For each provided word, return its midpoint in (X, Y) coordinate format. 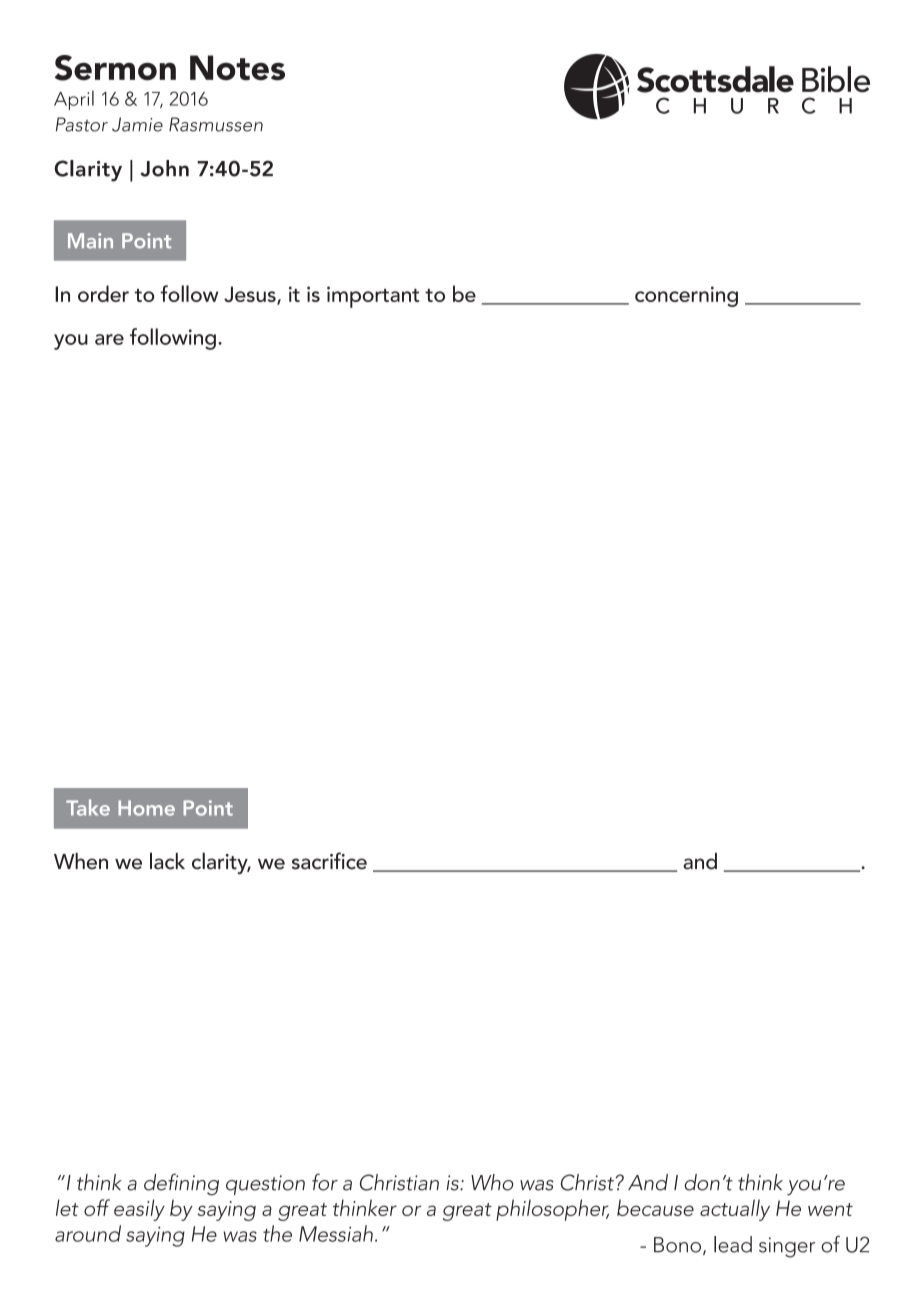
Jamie (137, 124)
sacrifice (329, 861)
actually (735, 1210)
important (373, 297)
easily (139, 1210)
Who (492, 1182)
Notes (237, 68)
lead (733, 1244)
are (109, 339)
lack (167, 861)
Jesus (251, 295)
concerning (686, 296)
